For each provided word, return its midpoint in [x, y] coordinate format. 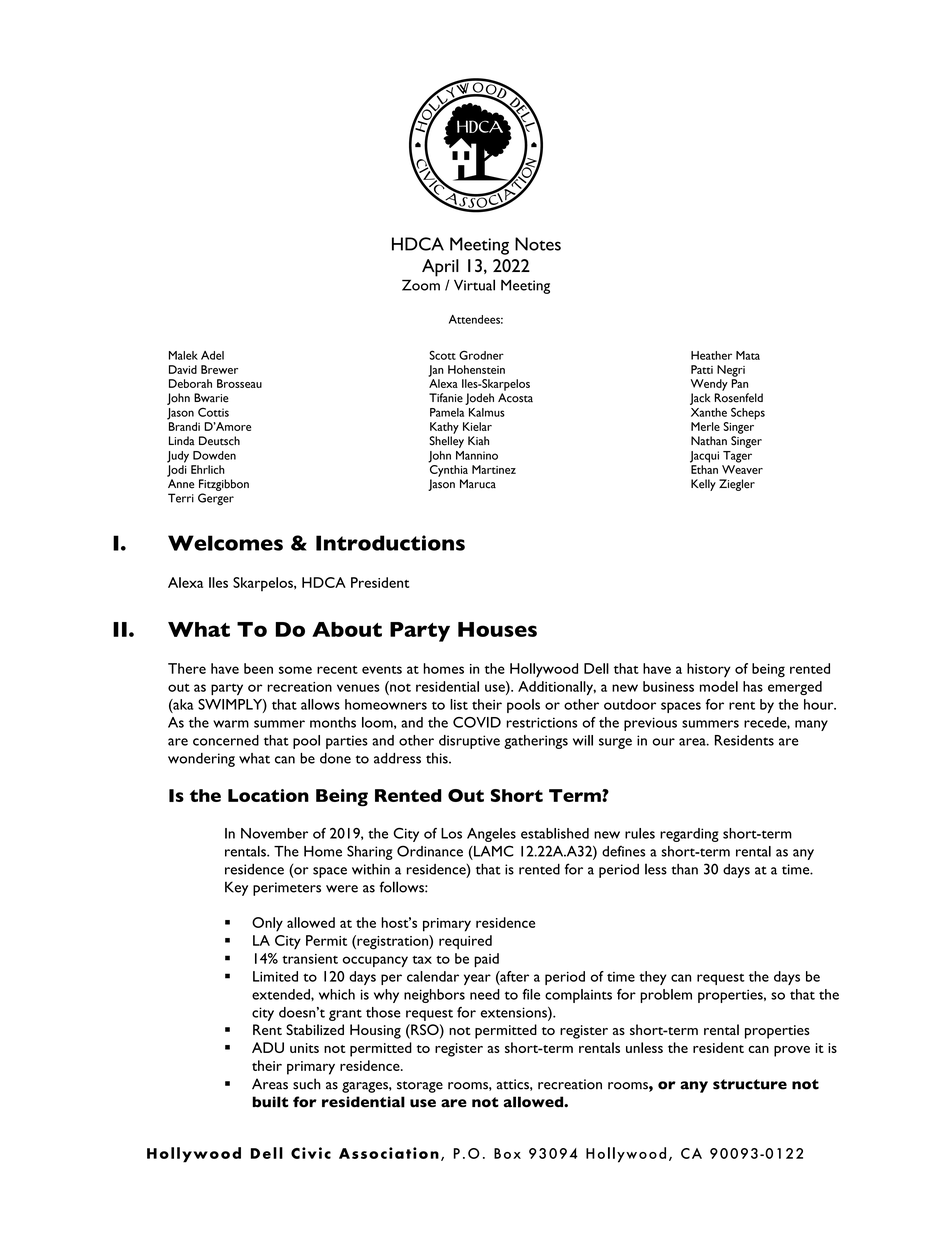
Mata [748, 355]
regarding [689, 835]
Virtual [474, 285]
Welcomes [225, 543]
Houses [497, 629]
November [274, 833]
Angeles [491, 835]
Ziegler [737, 485]
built [270, 1102]
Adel [212, 355]
